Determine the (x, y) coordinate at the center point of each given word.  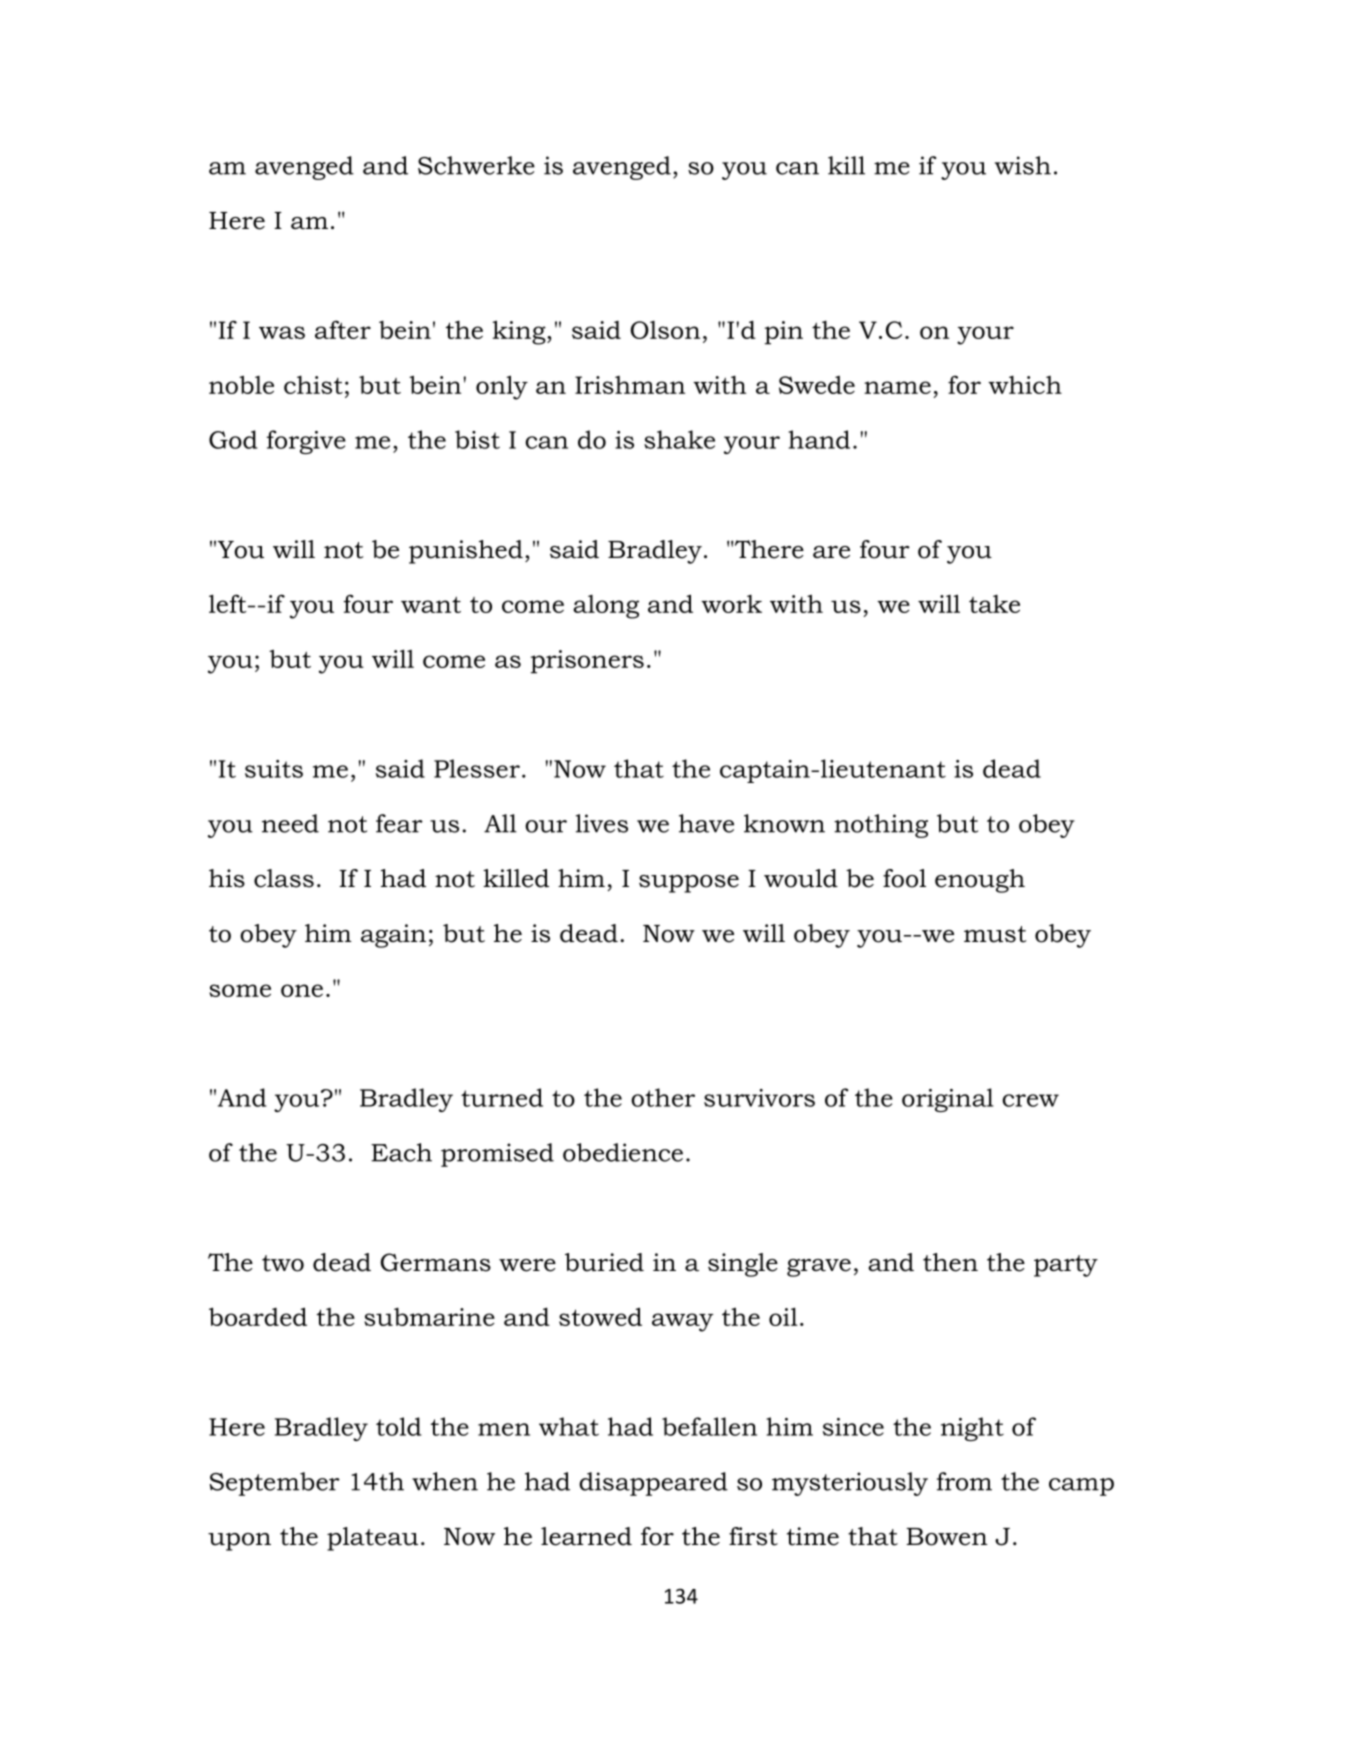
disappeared (653, 1484)
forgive (306, 442)
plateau (372, 1539)
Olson (665, 330)
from (964, 1481)
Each (401, 1152)
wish (1023, 165)
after (343, 329)
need (290, 823)
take (994, 604)
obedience (623, 1152)
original (947, 1100)
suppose (689, 884)
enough (980, 881)
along (606, 607)
